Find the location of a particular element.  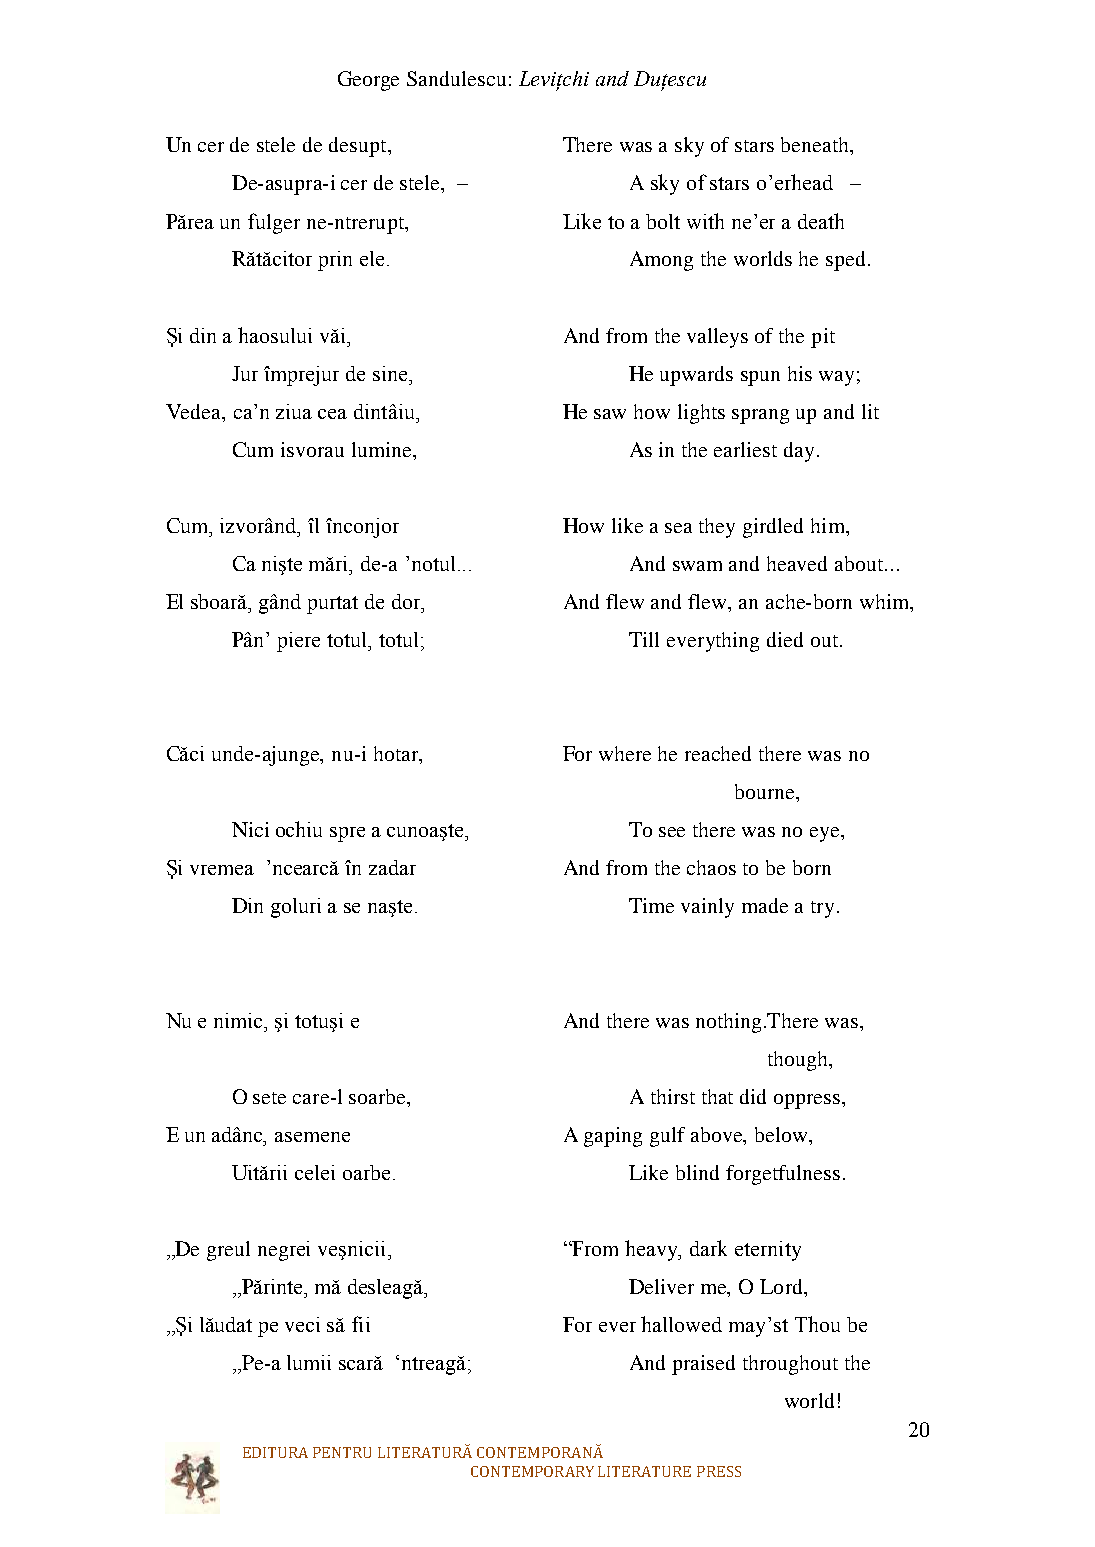

George is located at coordinates (368, 81).
